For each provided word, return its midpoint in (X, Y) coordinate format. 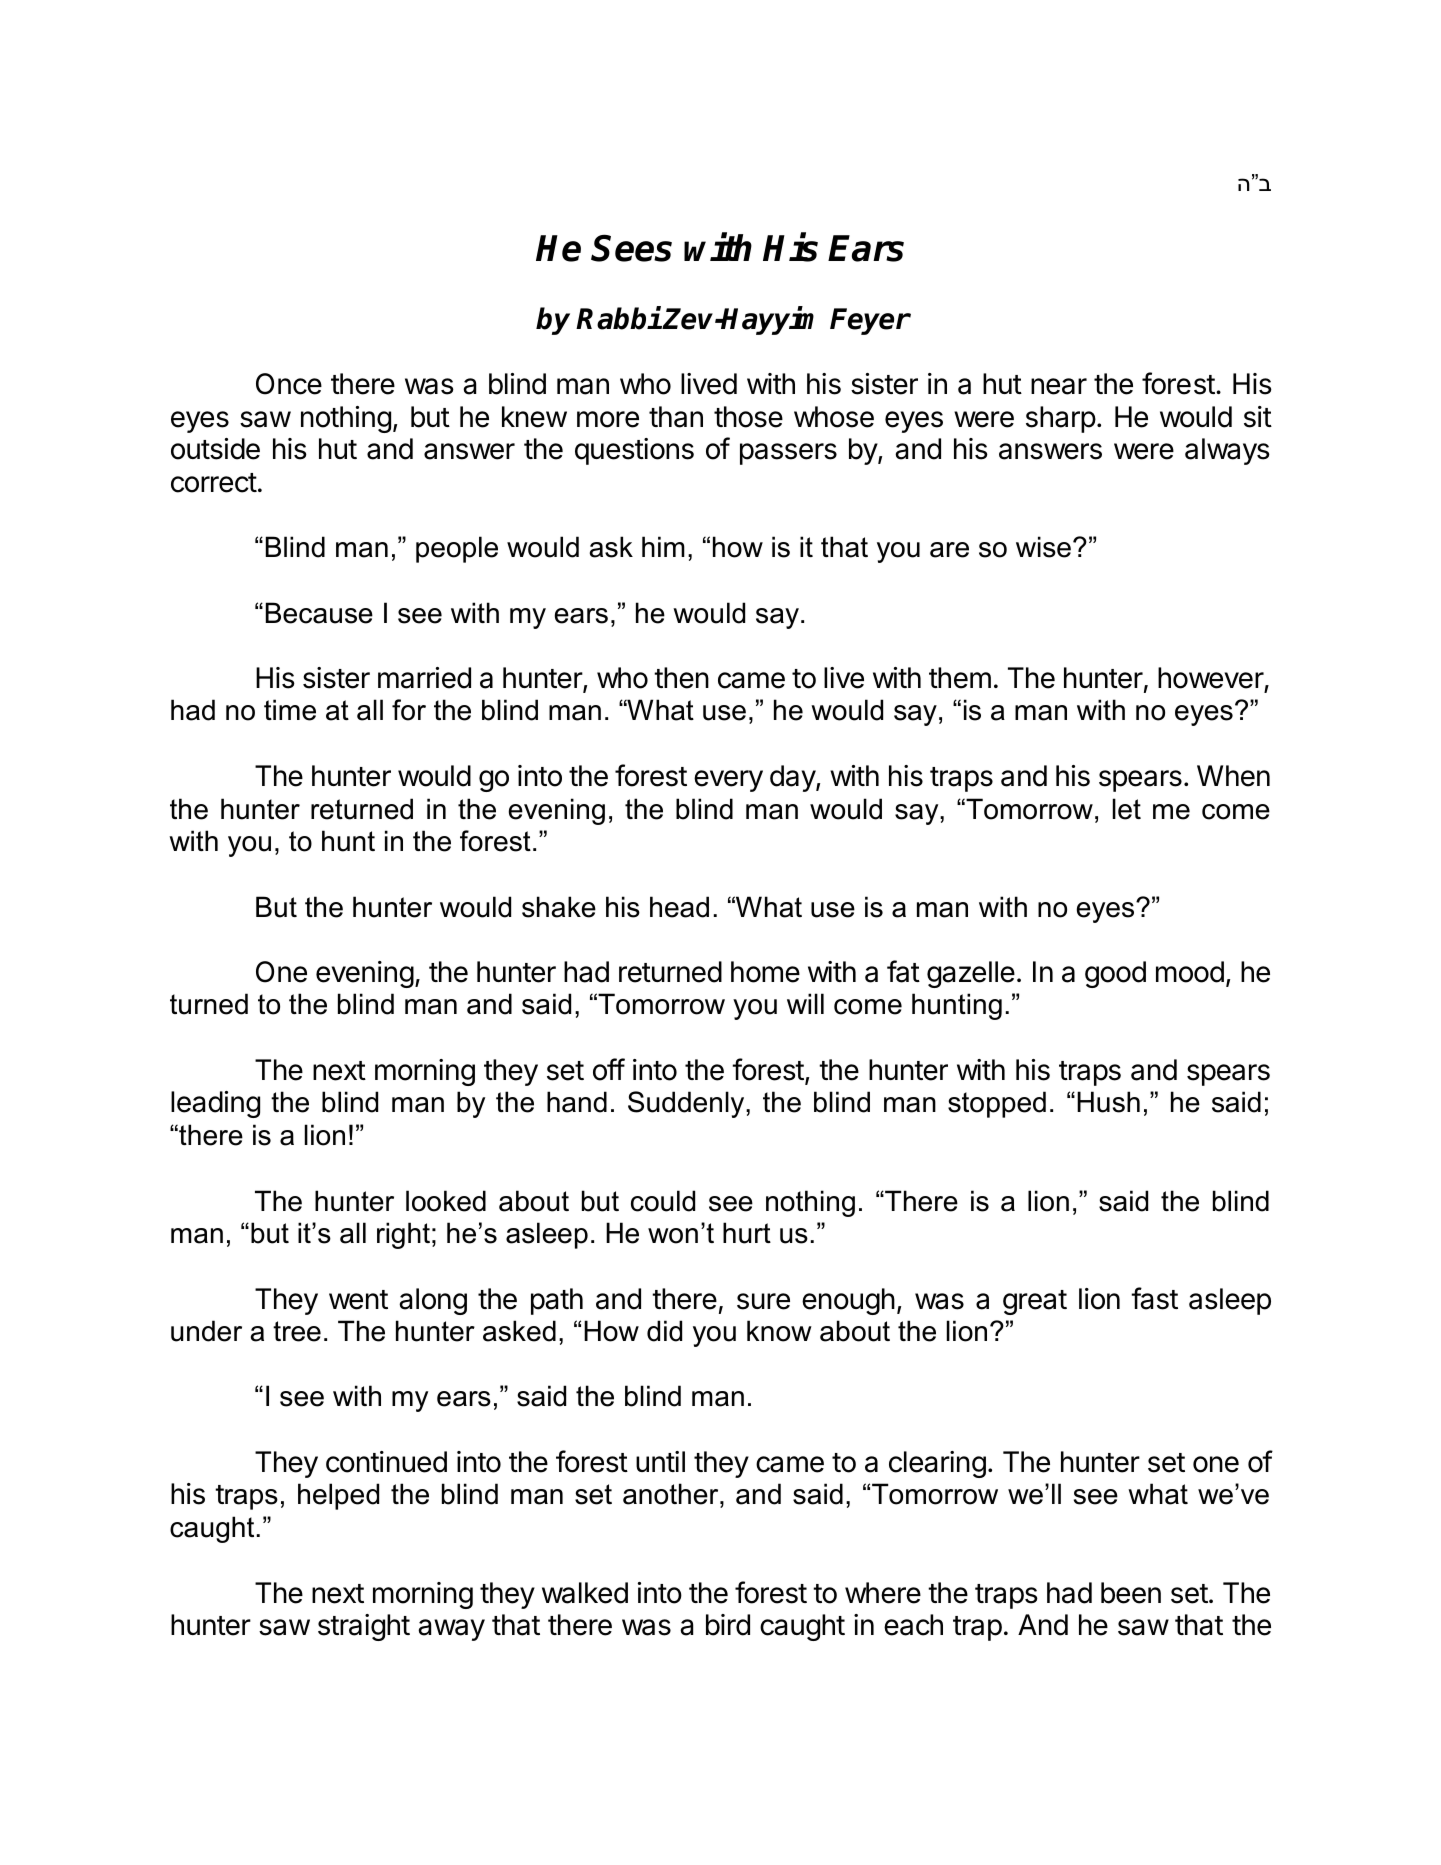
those (748, 417)
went (358, 1300)
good (1115, 974)
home (765, 972)
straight (364, 1627)
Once (289, 384)
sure (763, 1301)
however (1211, 679)
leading (215, 1104)
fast (1154, 1298)
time (290, 710)
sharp (1061, 419)
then (681, 678)
